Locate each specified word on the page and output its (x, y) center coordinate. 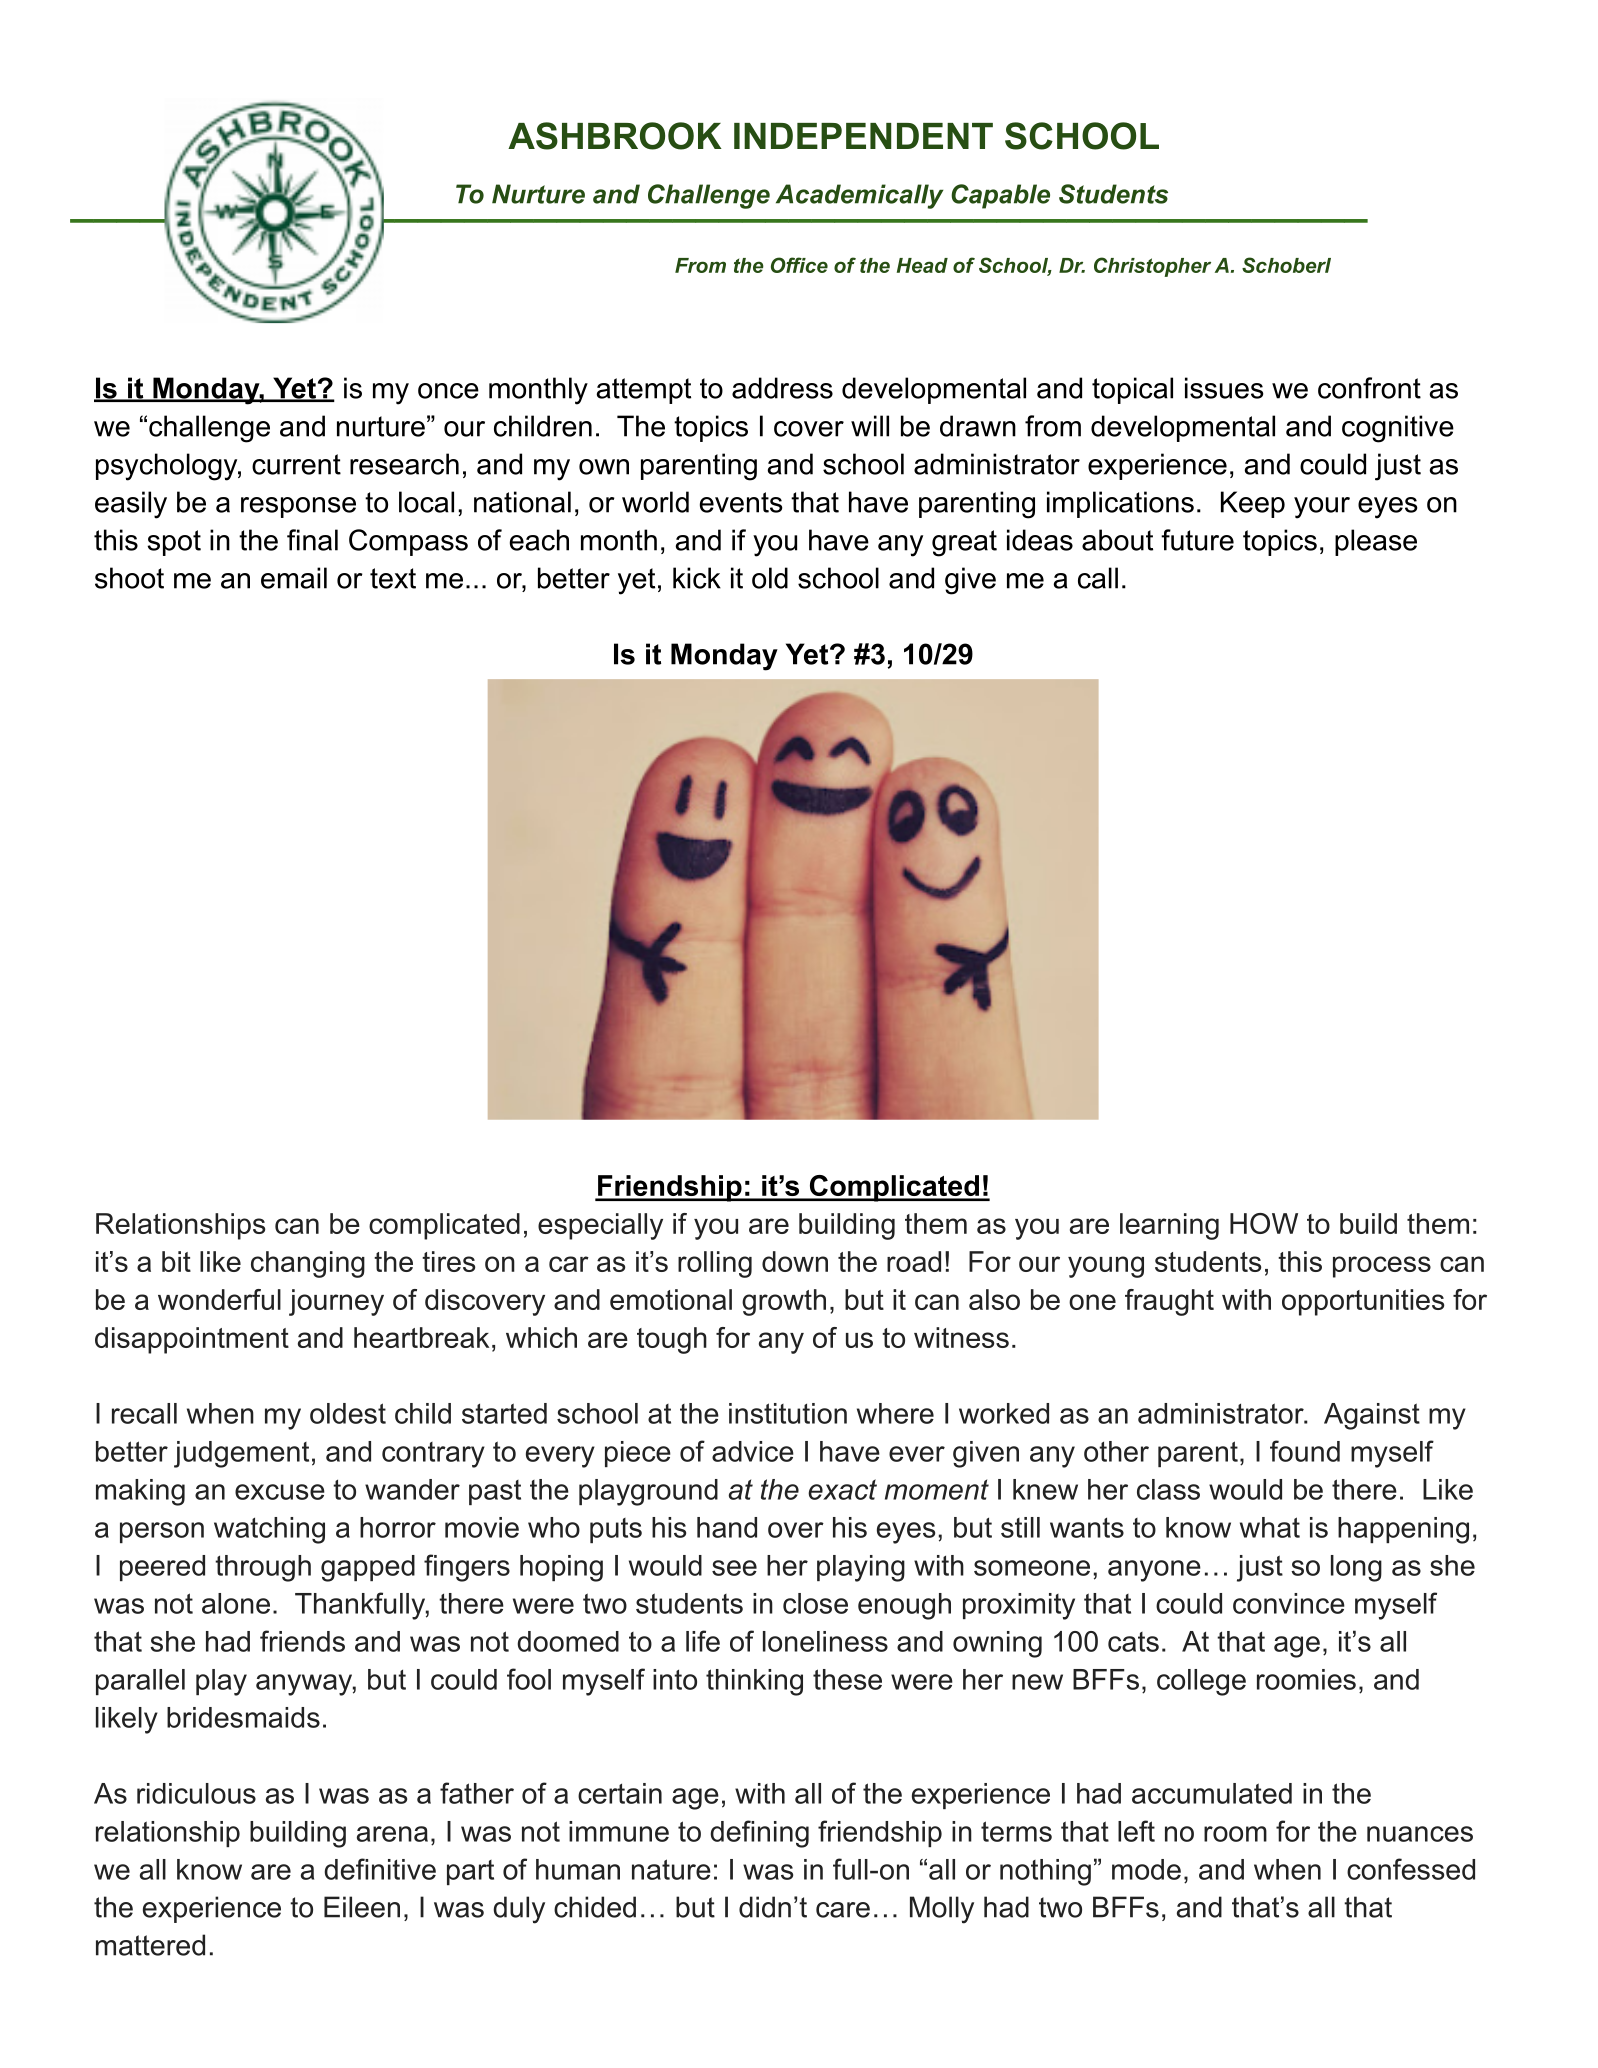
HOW (1264, 1223)
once (448, 391)
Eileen (362, 1907)
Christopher (1152, 267)
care (843, 1910)
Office (799, 265)
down (795, 1261)
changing (308, 1264)
